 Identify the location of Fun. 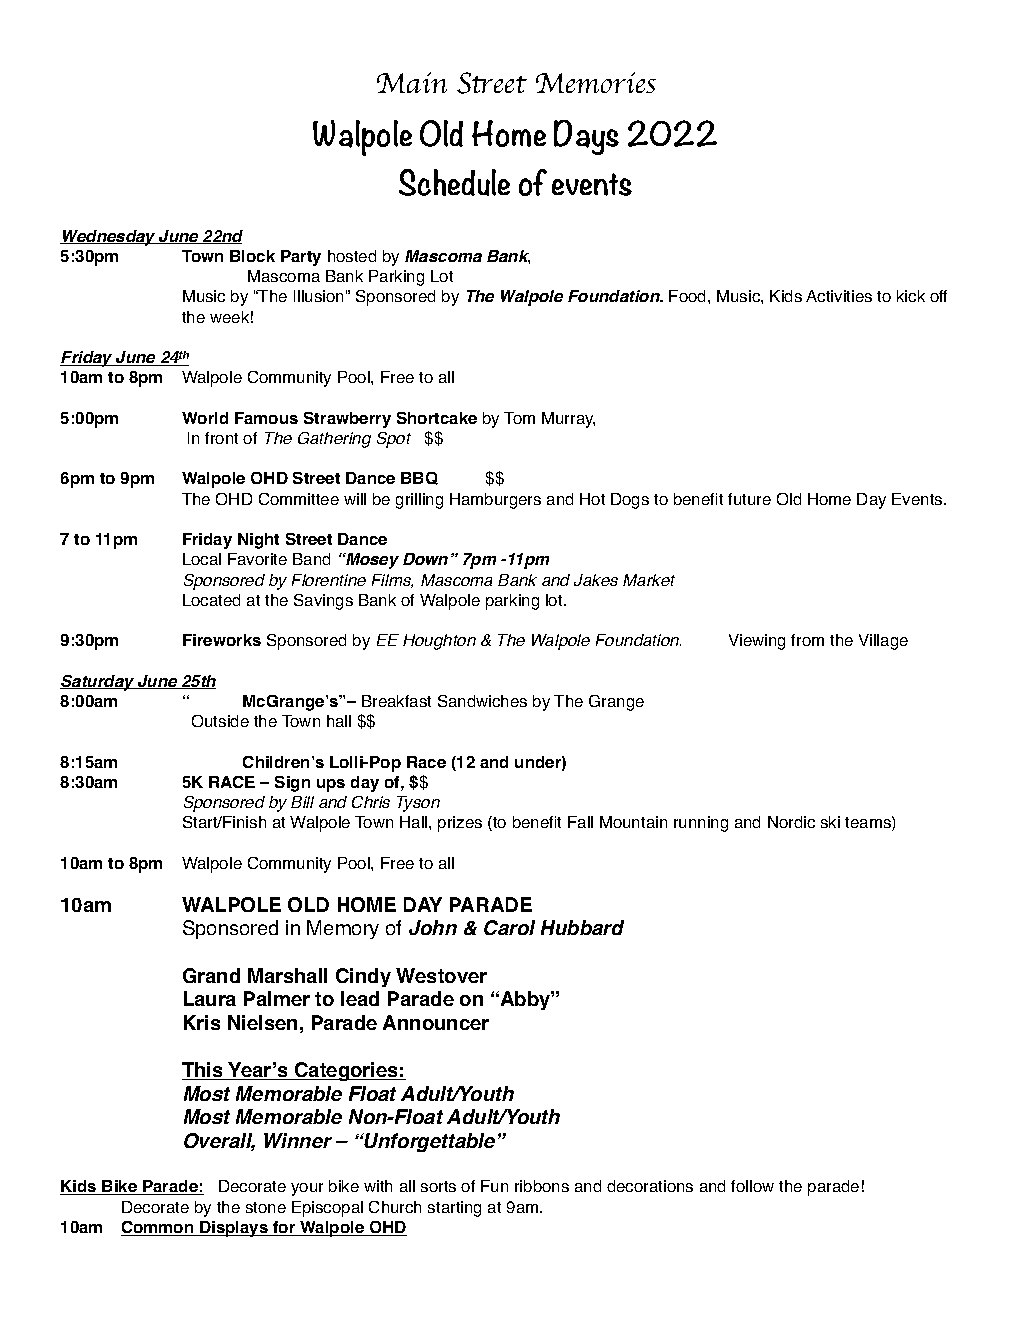
(494, 1186).
